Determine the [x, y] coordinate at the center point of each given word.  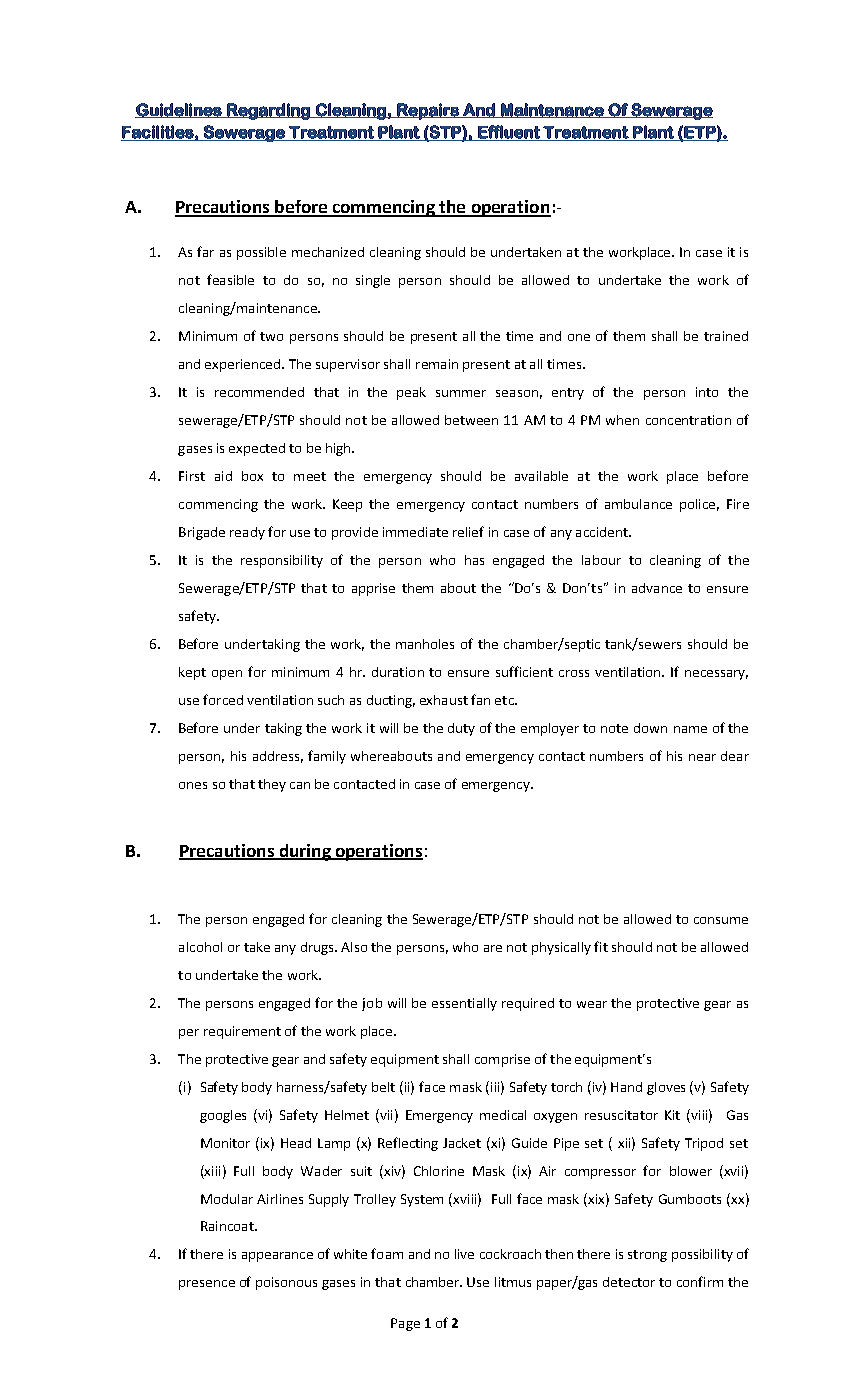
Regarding [268, 111]
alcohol [200, 947]
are [493, 948]
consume [721, 920]
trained [726, 336]
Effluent [509, 133]
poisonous [286, 1283]
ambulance [638, 504]
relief [468, 531]
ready [247, 533]
